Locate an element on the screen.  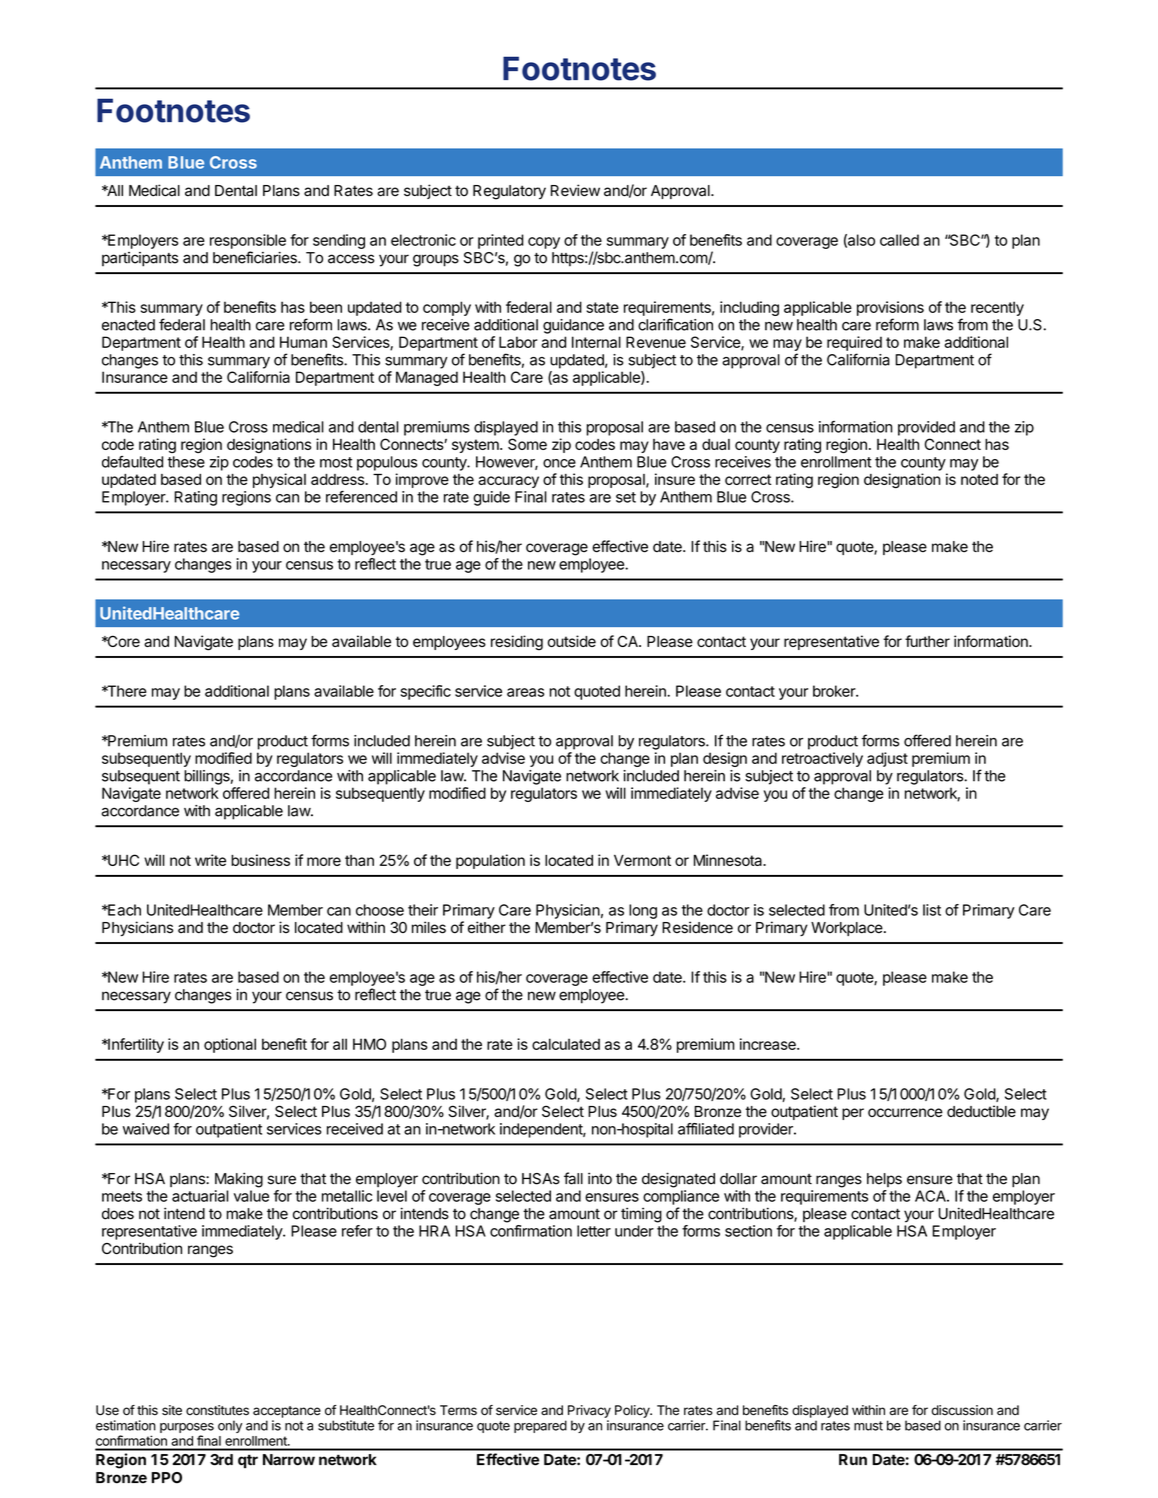
responsible is located at coordinates (248, 241).
